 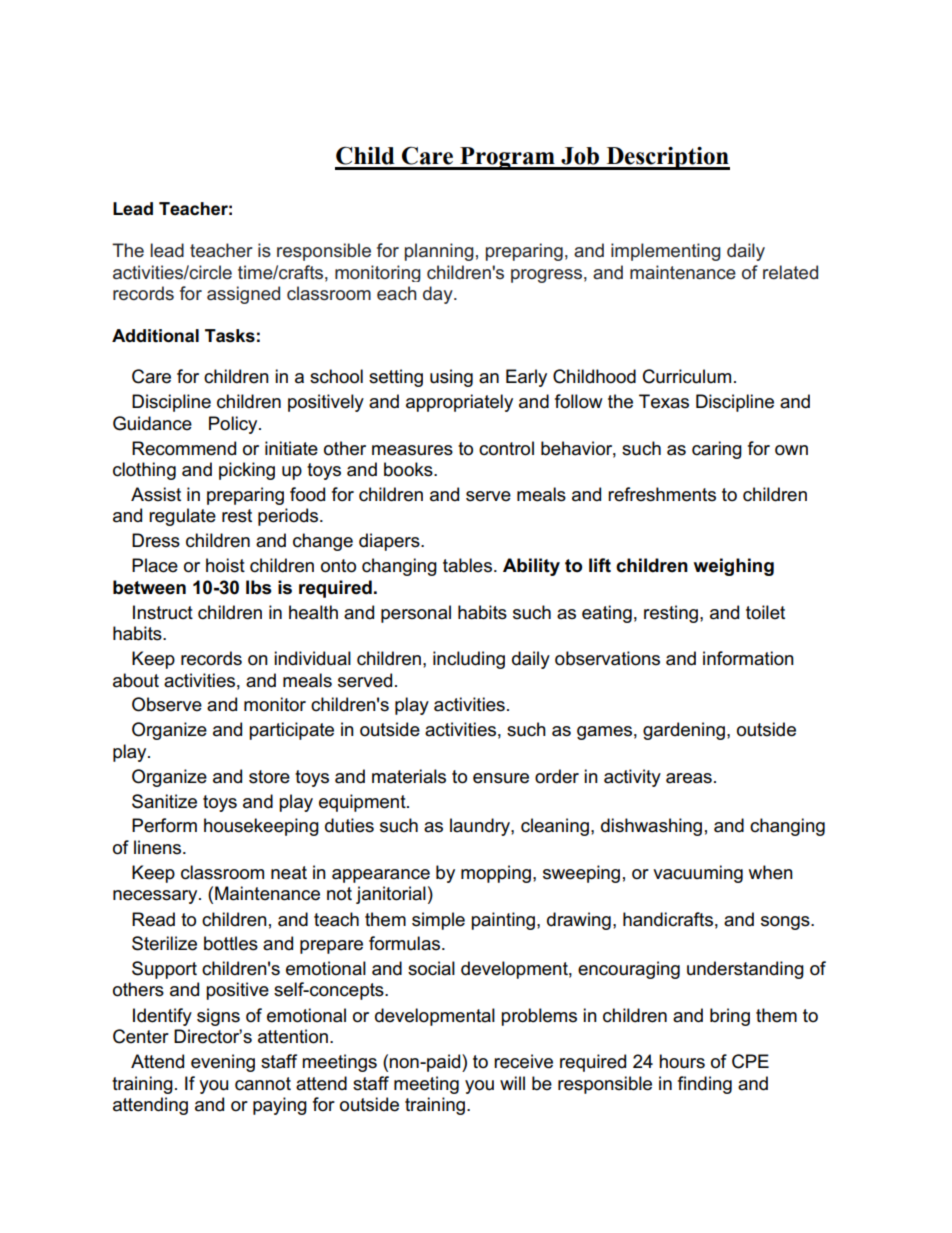 What do you see at coordinates (748, 658) in the page?
I see `information` at bounding box center [748, 658].
